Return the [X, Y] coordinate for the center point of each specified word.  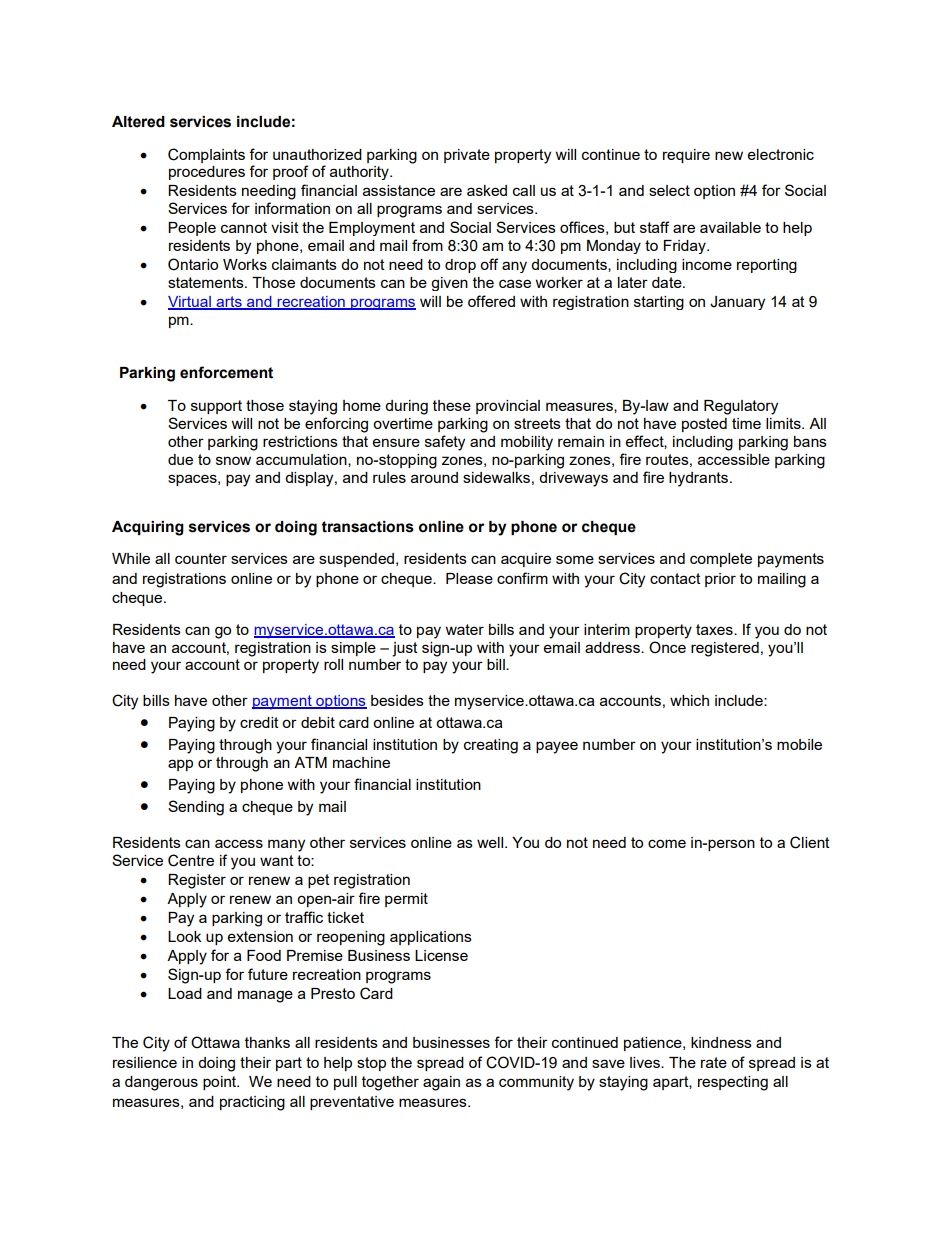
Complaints [206, 155]
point [221, 1083]
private [467, 156]
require [686, 156]
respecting [733, 1083]
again [441, 1083]
